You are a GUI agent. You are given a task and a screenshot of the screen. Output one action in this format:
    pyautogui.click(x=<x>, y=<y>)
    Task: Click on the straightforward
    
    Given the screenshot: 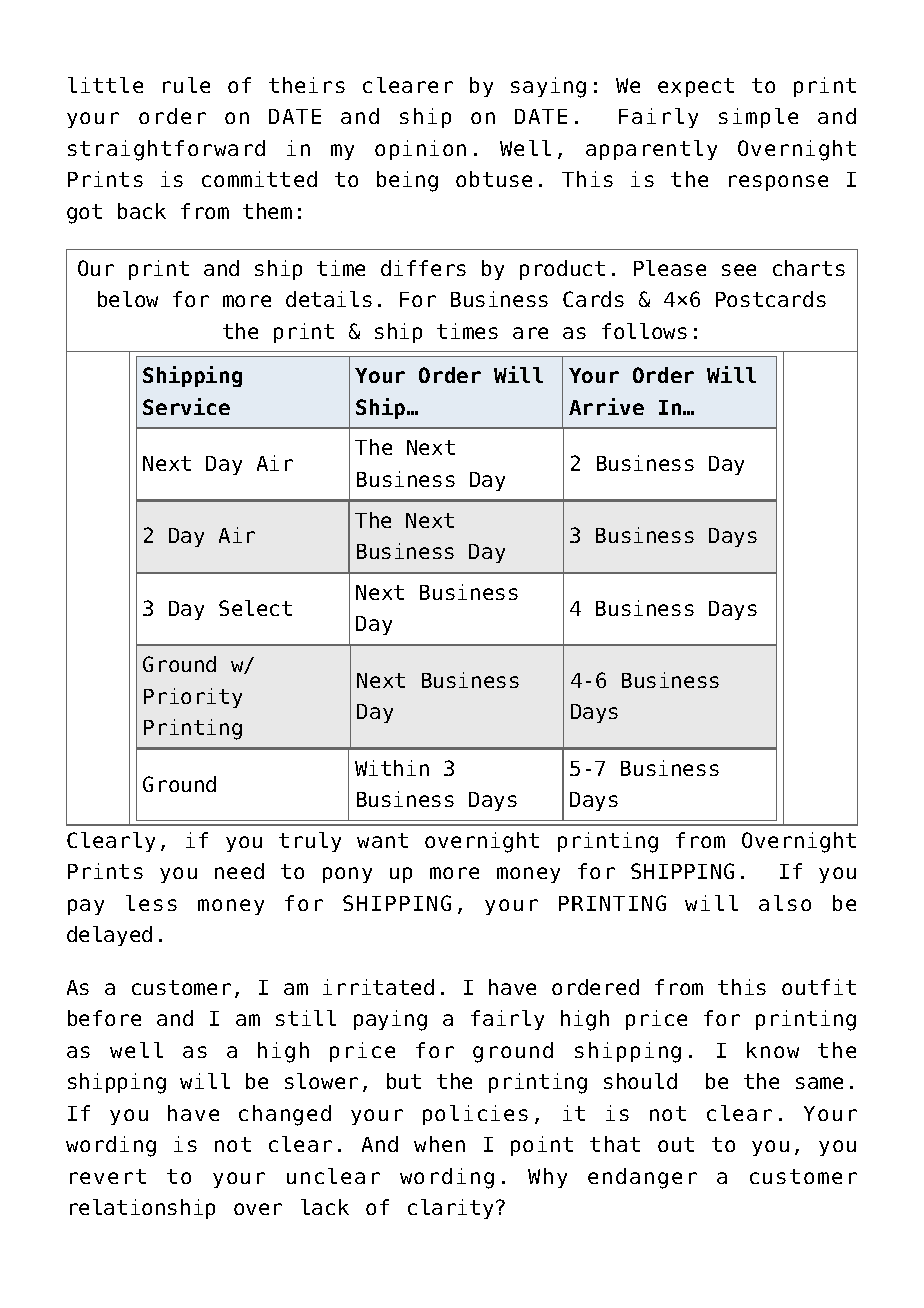 What is the action you would take?
    pyautogui.click(x=166, y=150)
